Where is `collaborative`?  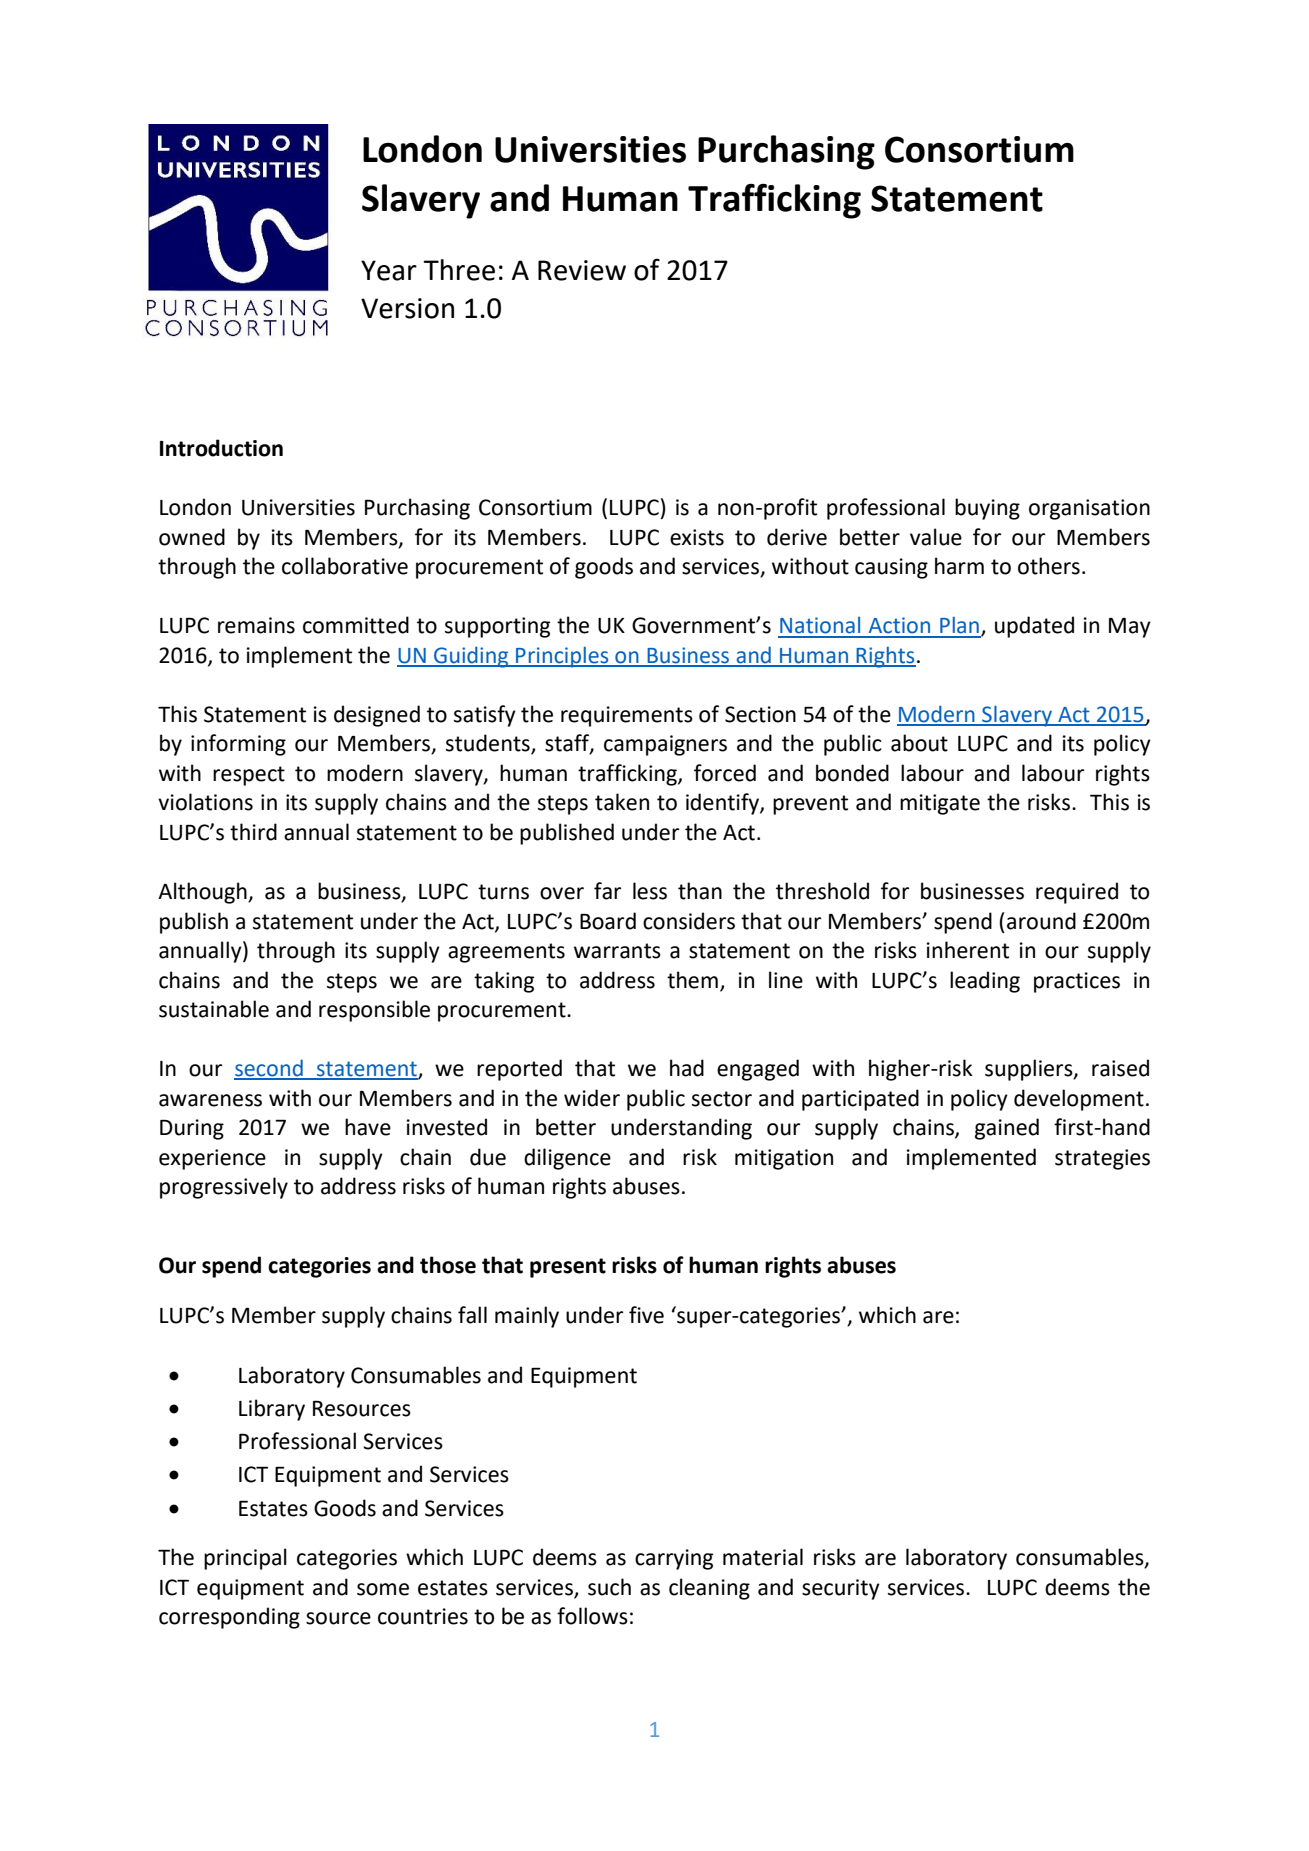
collaborative is located at coordinates (345, 566).
